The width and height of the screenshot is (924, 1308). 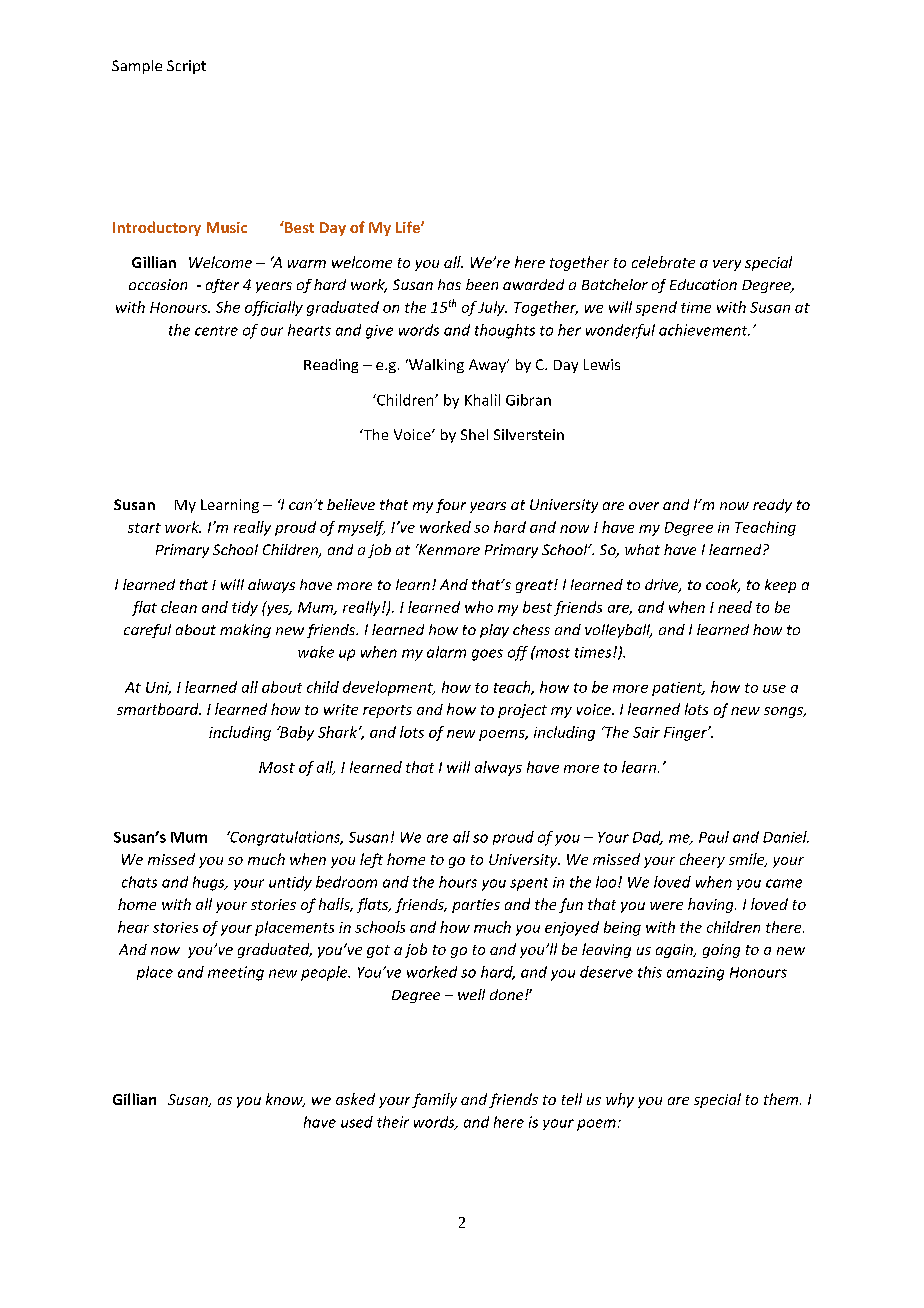 I want to click on Paul, so click(x=714, y=837).
